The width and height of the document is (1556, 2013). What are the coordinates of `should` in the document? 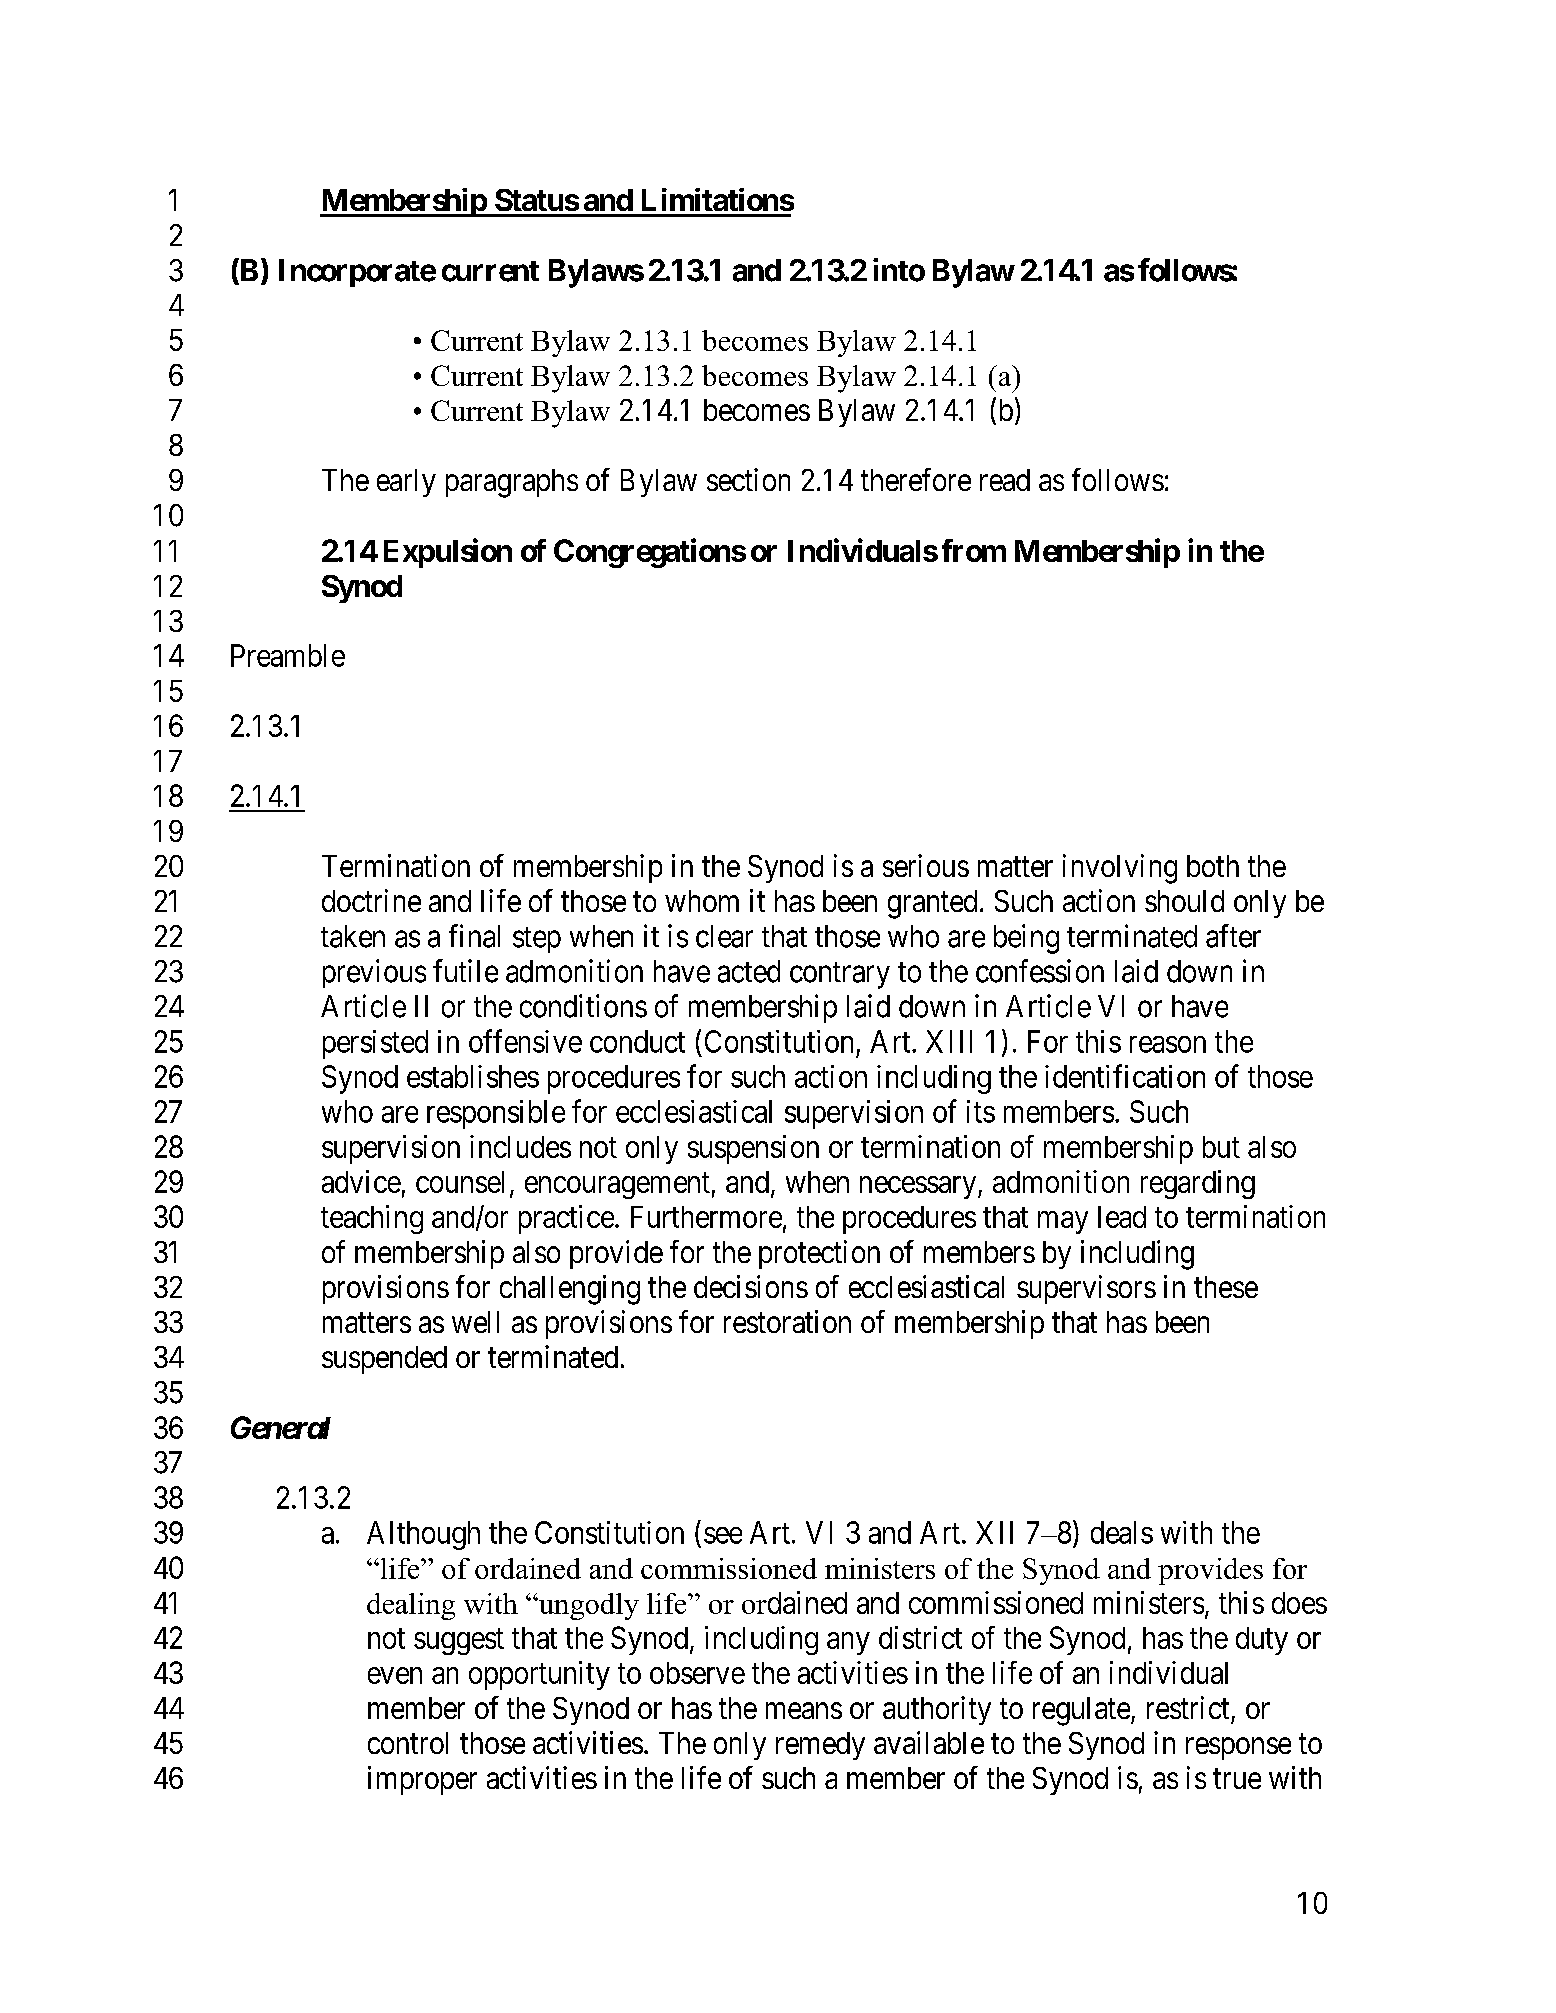 It's located at (1184, 901).
